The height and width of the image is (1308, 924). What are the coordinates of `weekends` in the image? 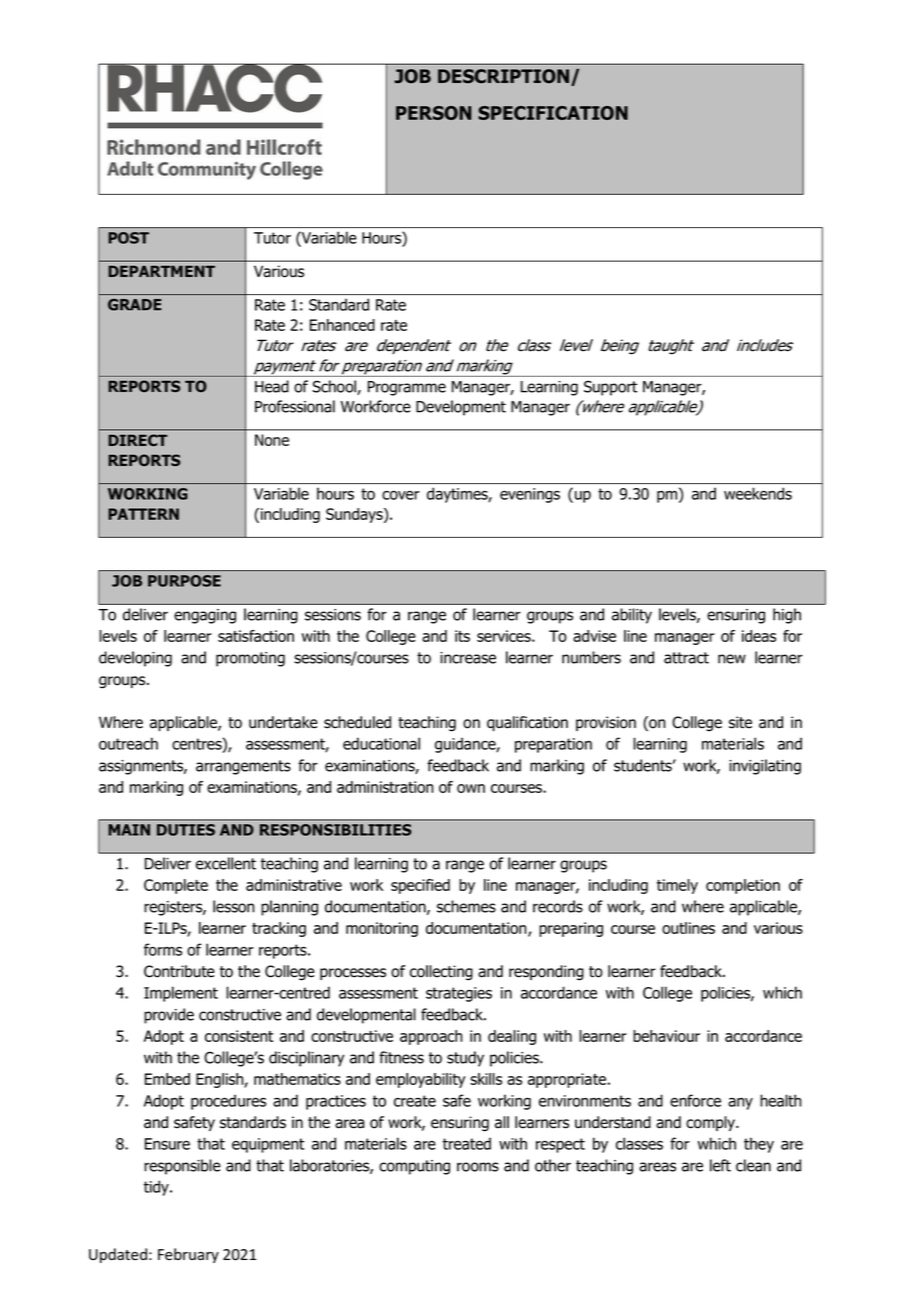 It's located at (758, 493).
